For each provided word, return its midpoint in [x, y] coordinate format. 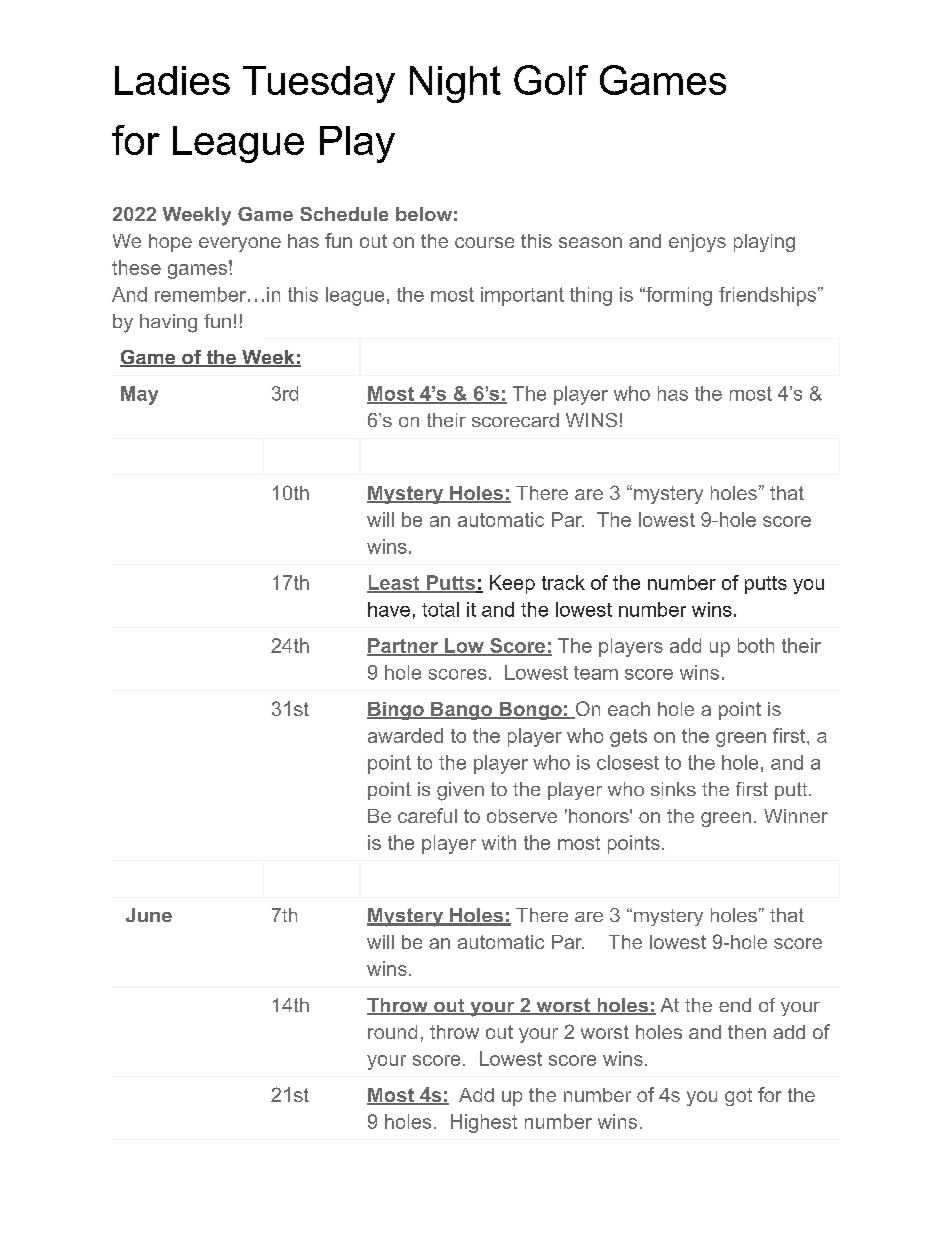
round [392, 1032]
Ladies [172, 80]
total [440, 609]
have [389, 609]
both [756, 645]
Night [455, 84]
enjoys [697, 243]
